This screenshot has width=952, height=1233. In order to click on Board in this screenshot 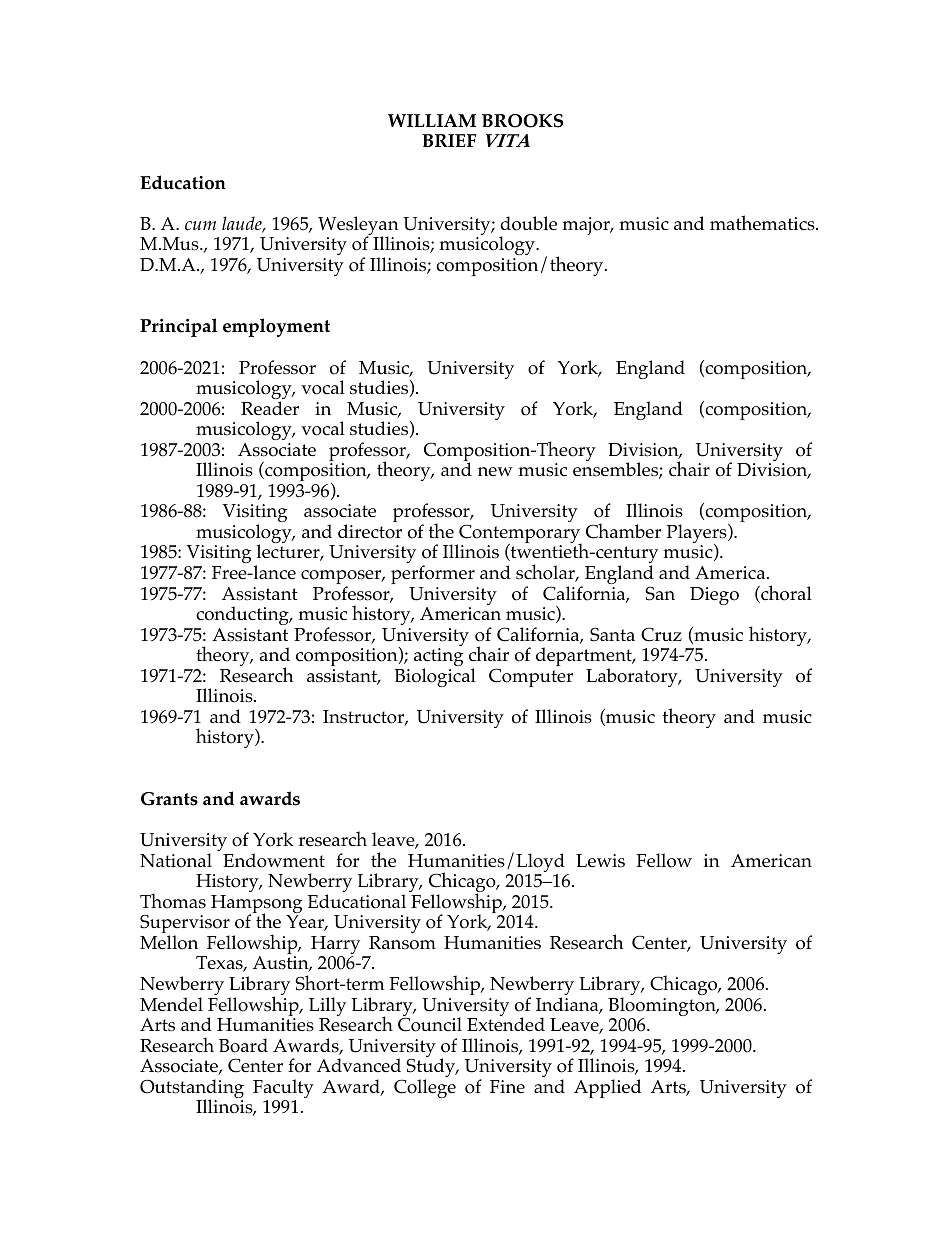, I will do `click(243, 1045)`.
